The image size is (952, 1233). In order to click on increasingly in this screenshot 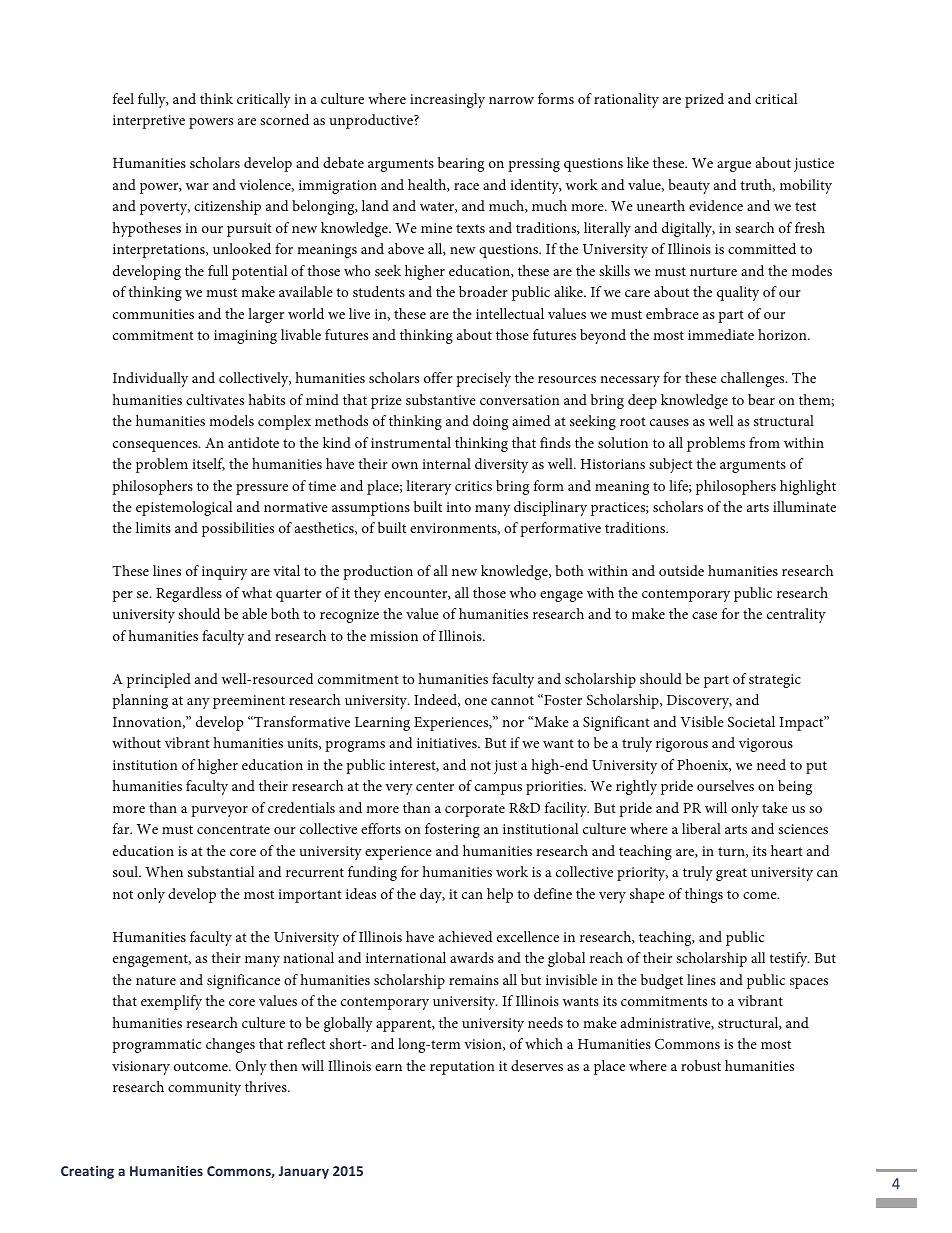, I will do `click(447, 100)`.
